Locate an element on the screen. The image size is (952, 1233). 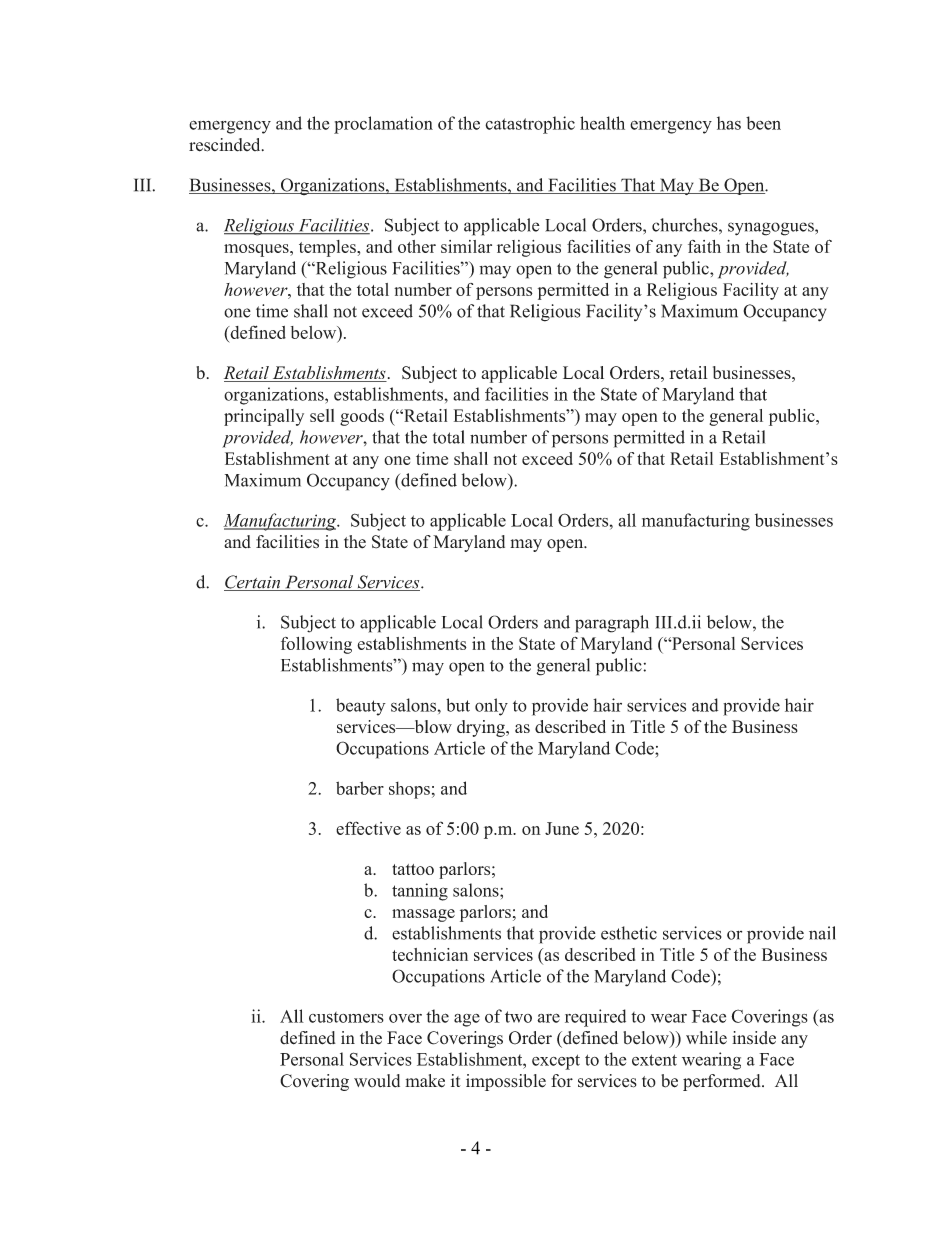
been is located at coordinates (763, 123).
